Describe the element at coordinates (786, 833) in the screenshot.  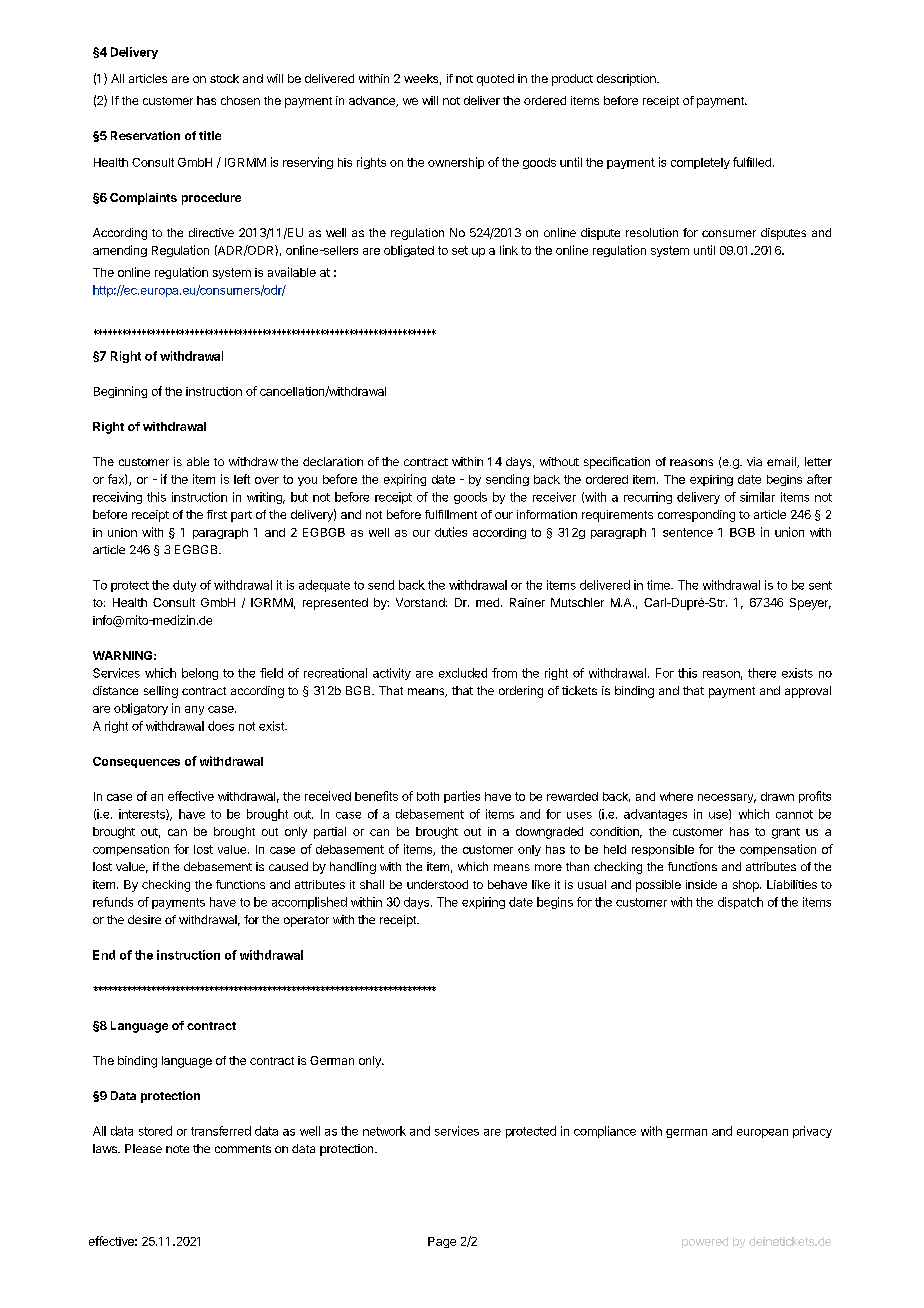
I see `grant` at that location.
